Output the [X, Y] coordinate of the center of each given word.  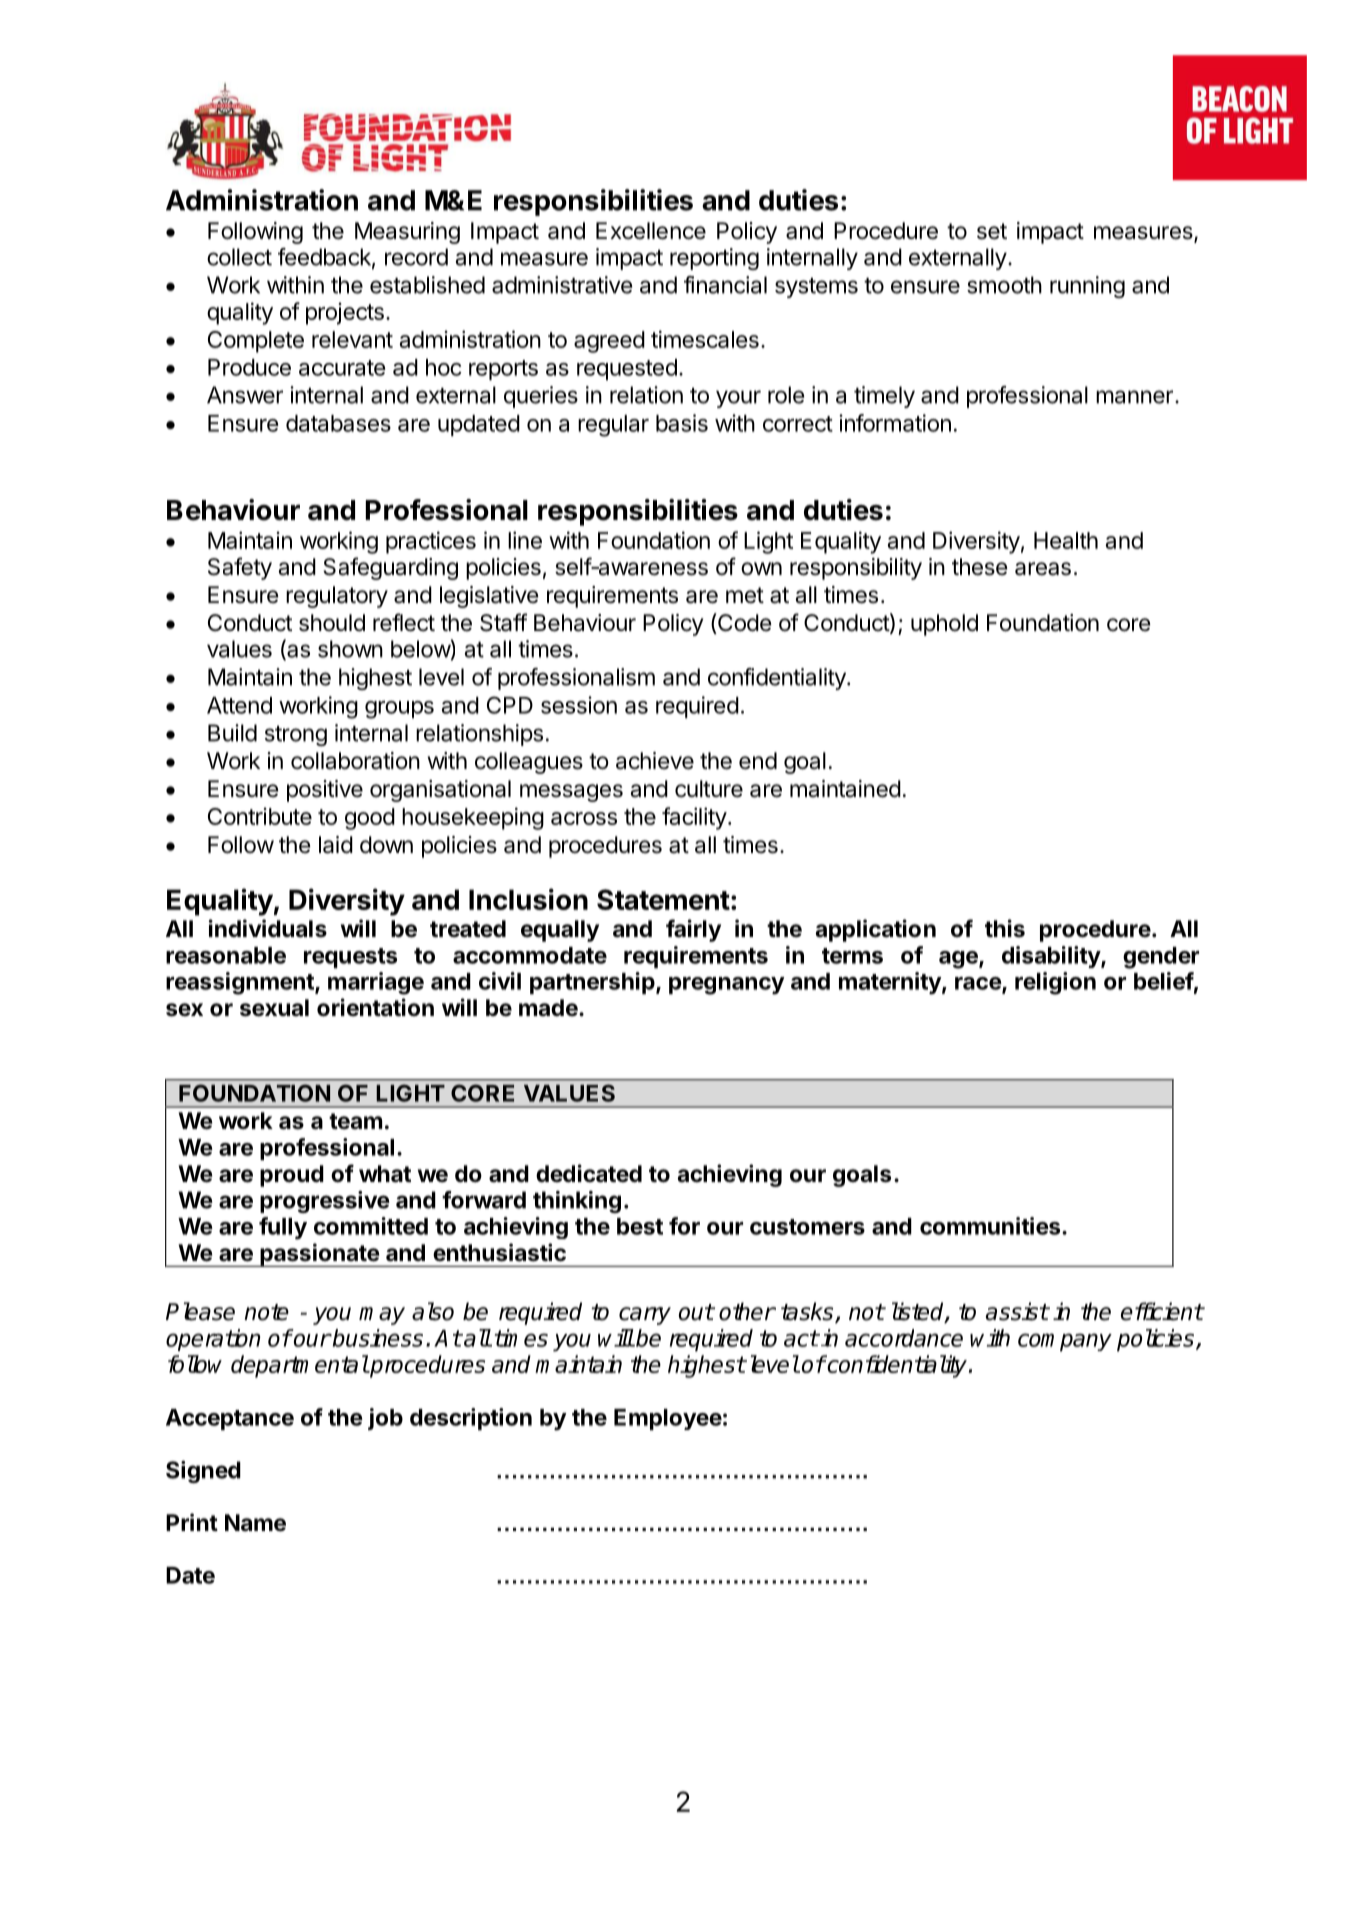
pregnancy [727, 986]
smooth [1004, 285]
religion [1055, 983]
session [579, 705]
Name [255, 1523]
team [355, 1121]
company [1065, 1342]
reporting [714, 259]
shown [350, 649]
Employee [668, 1419]
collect [239, 257]
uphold [944, 625]
